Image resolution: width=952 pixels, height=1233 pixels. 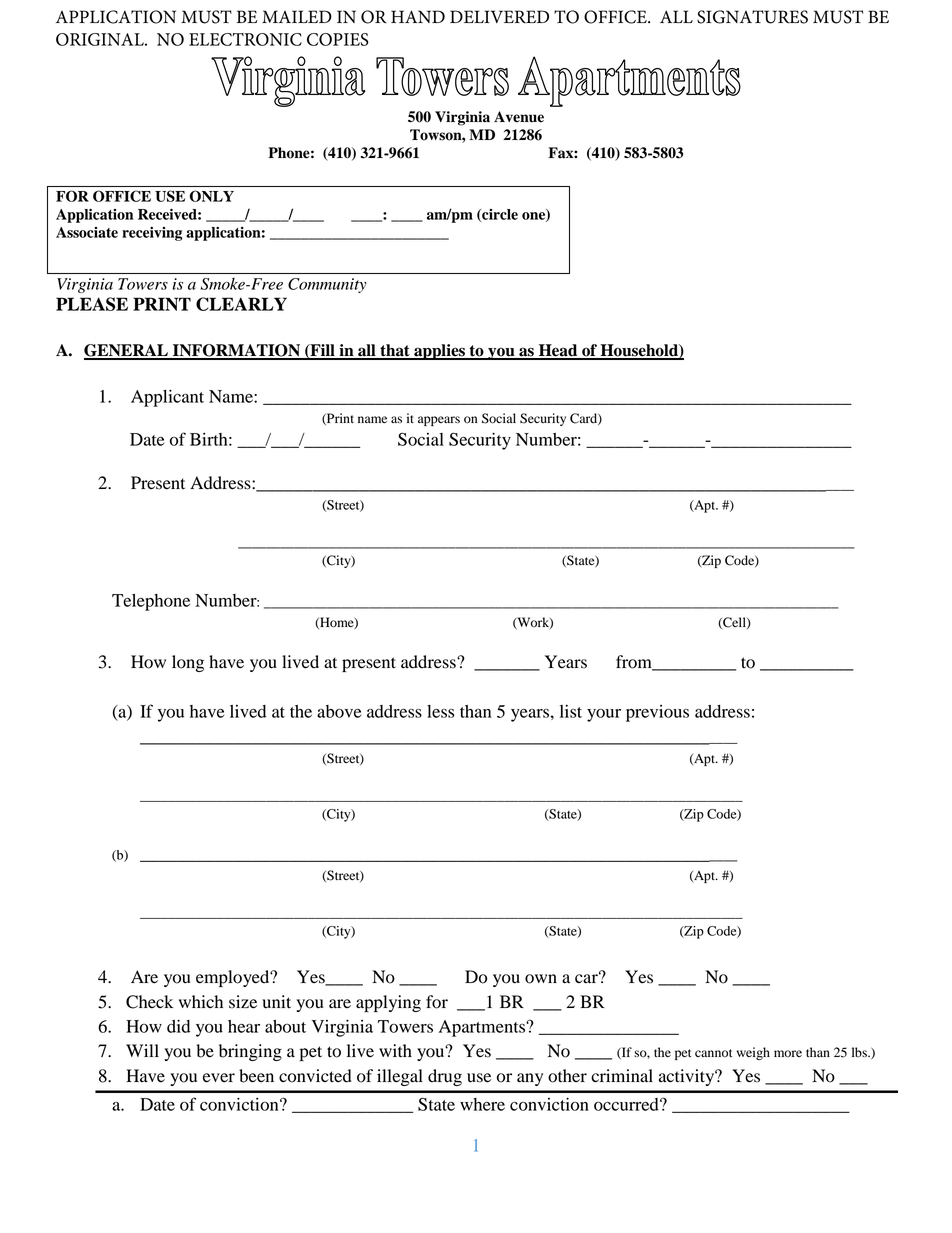 What do you see at coordinates (752, 17) in the screenshot?
I see `SIGNATURES` at bounding box center [752, 17].
